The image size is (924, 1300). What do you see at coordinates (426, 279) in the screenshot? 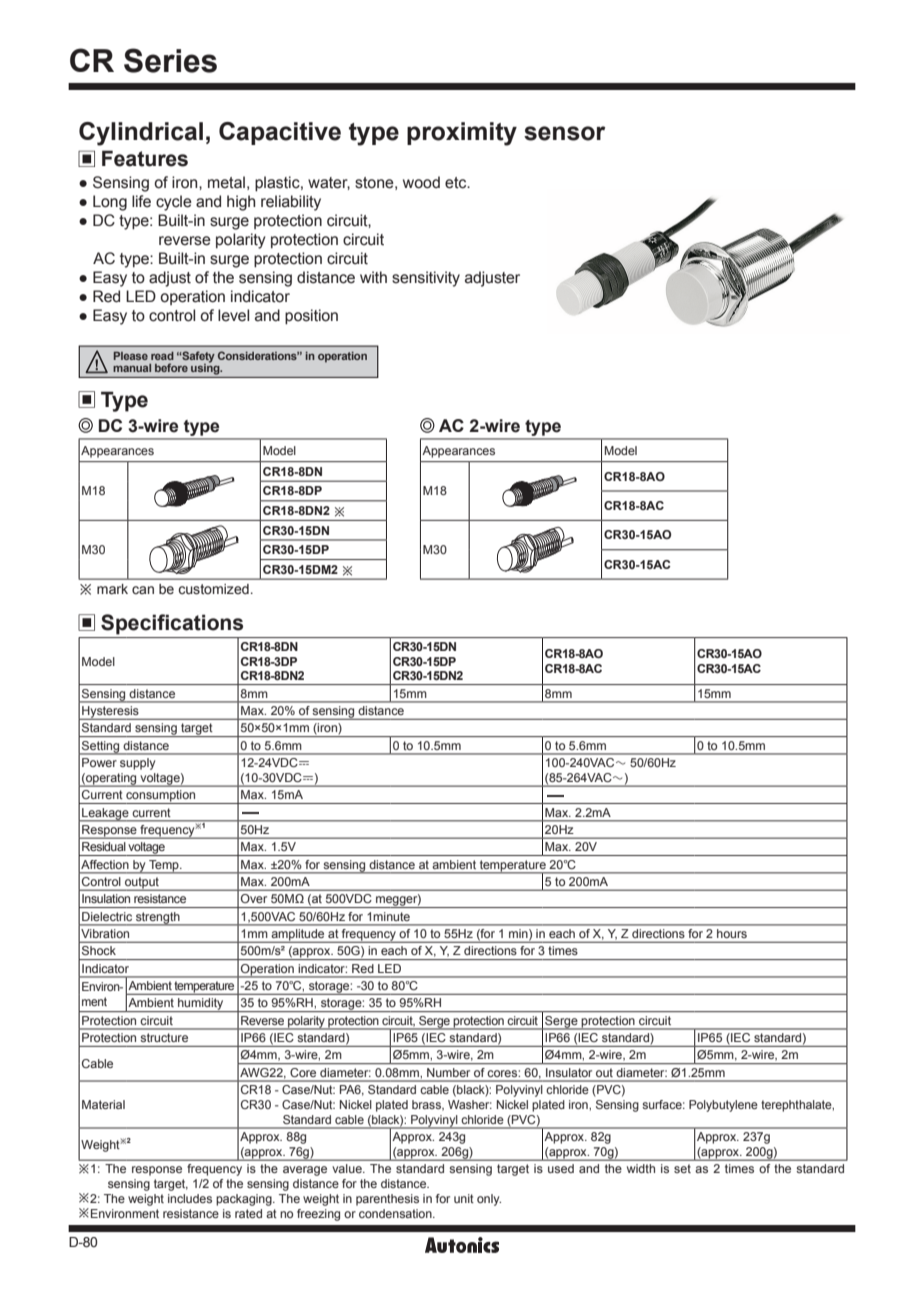
I see `sensitivity` at bounding box center [426, 279].
